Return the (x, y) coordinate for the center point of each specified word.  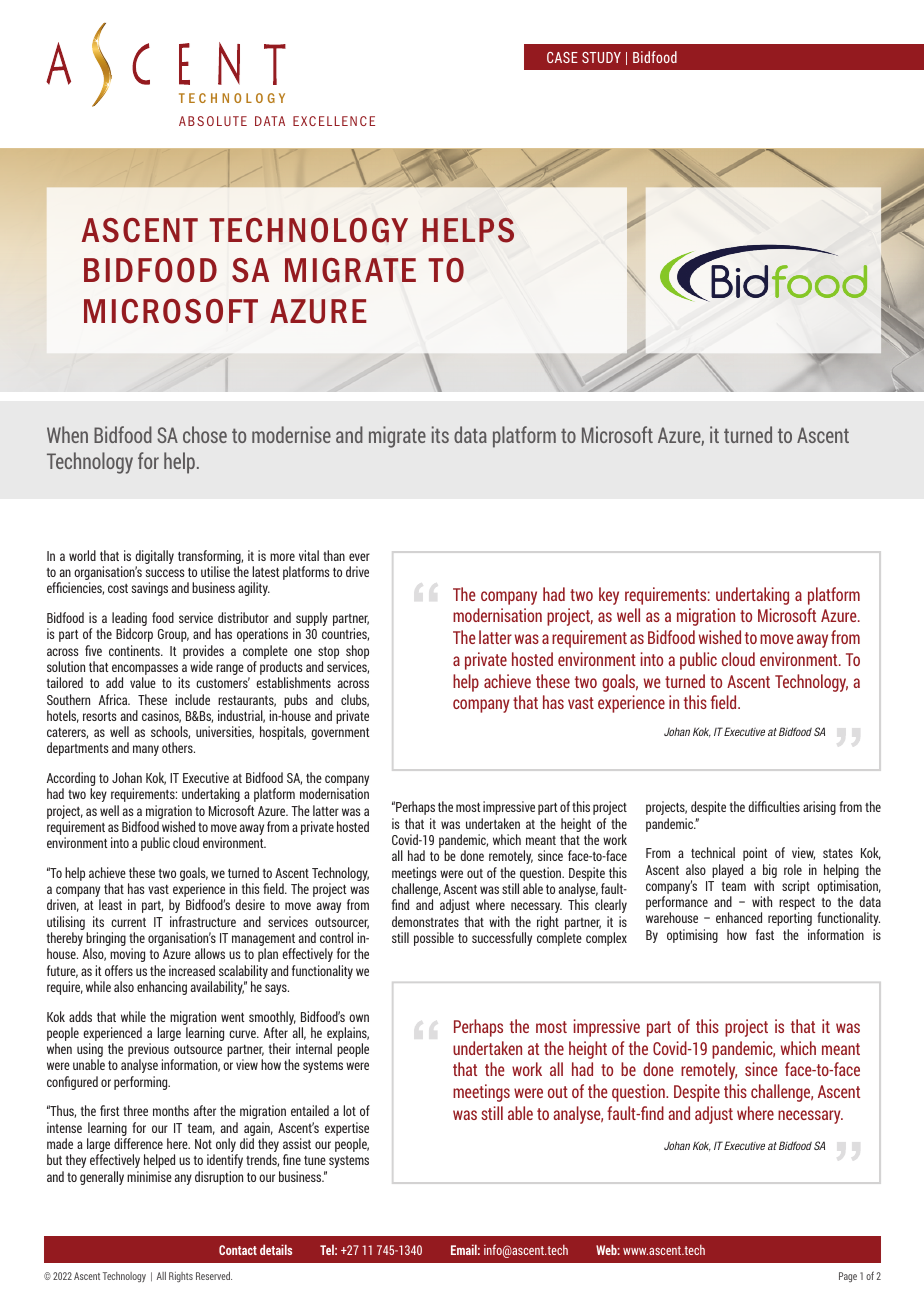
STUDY (601, 57)
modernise (291, 434)
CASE (562, 57)
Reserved (214, 1276)
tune (315, 1160)
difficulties (774, 806)
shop (357, 652)
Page (848, 1277)
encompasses (146, 671)
